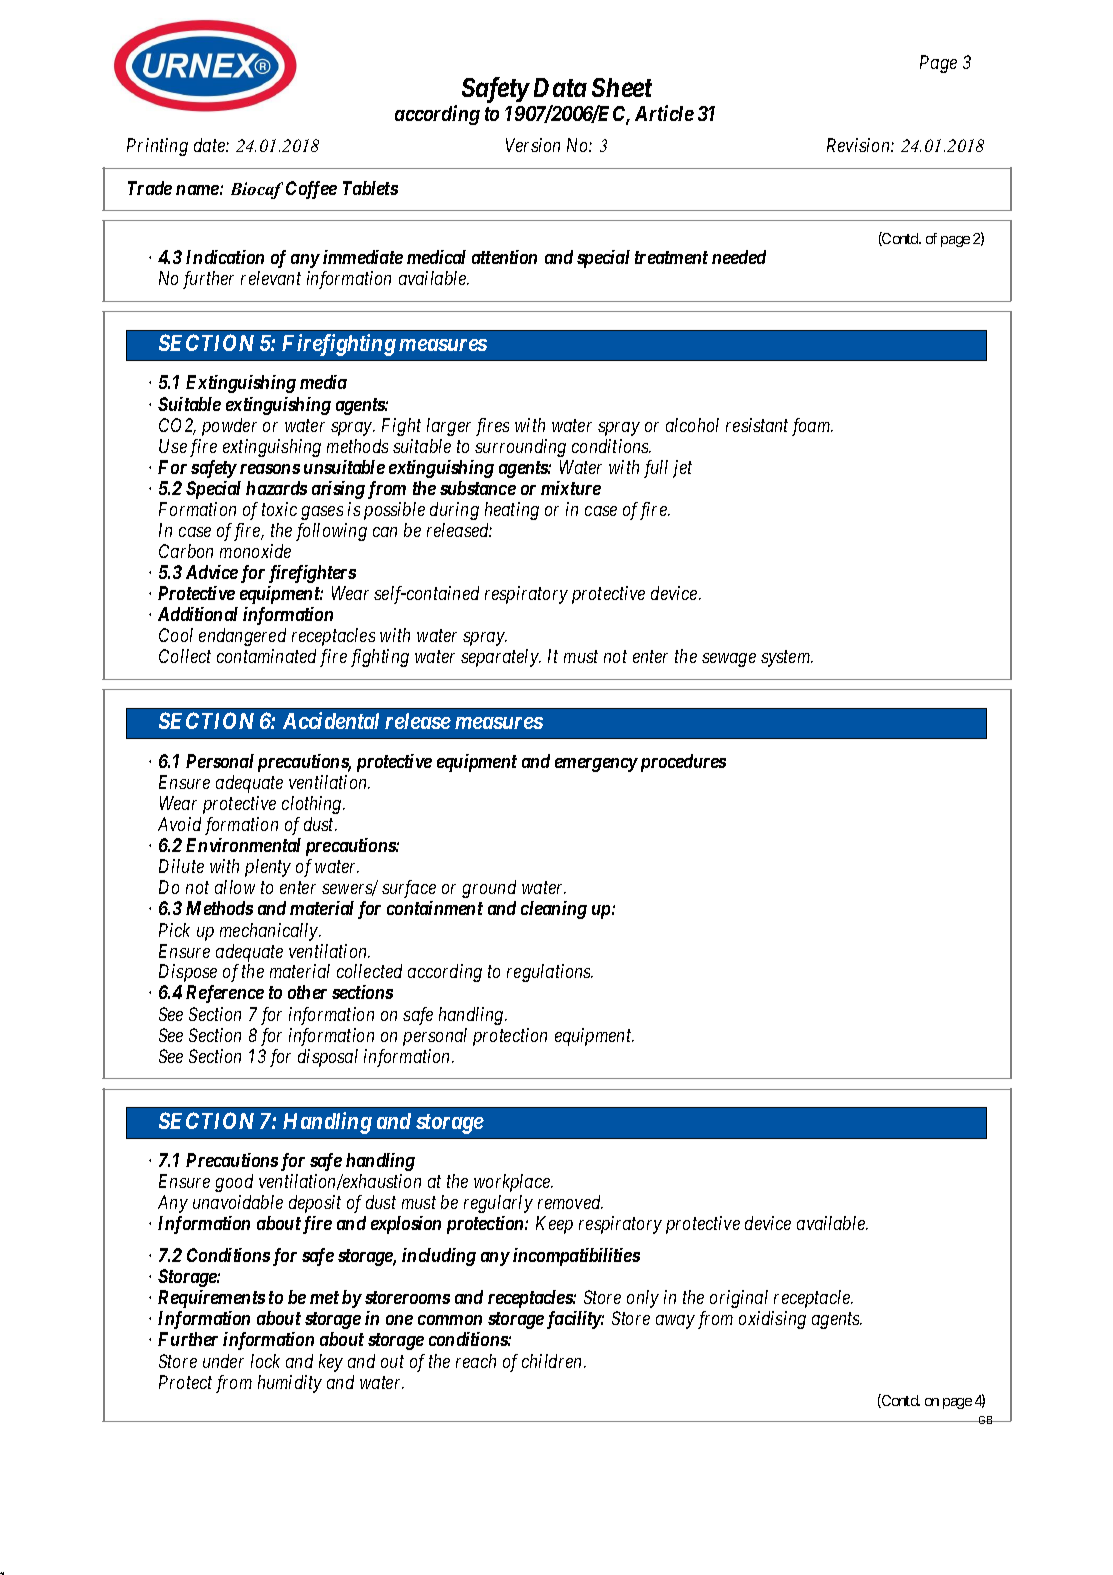 The width and height of the screenshot is (1113, 1575). What do you see at coordinates (682, 469) in the screenshot?
I see `jet` at bounding box center [682, 469].
